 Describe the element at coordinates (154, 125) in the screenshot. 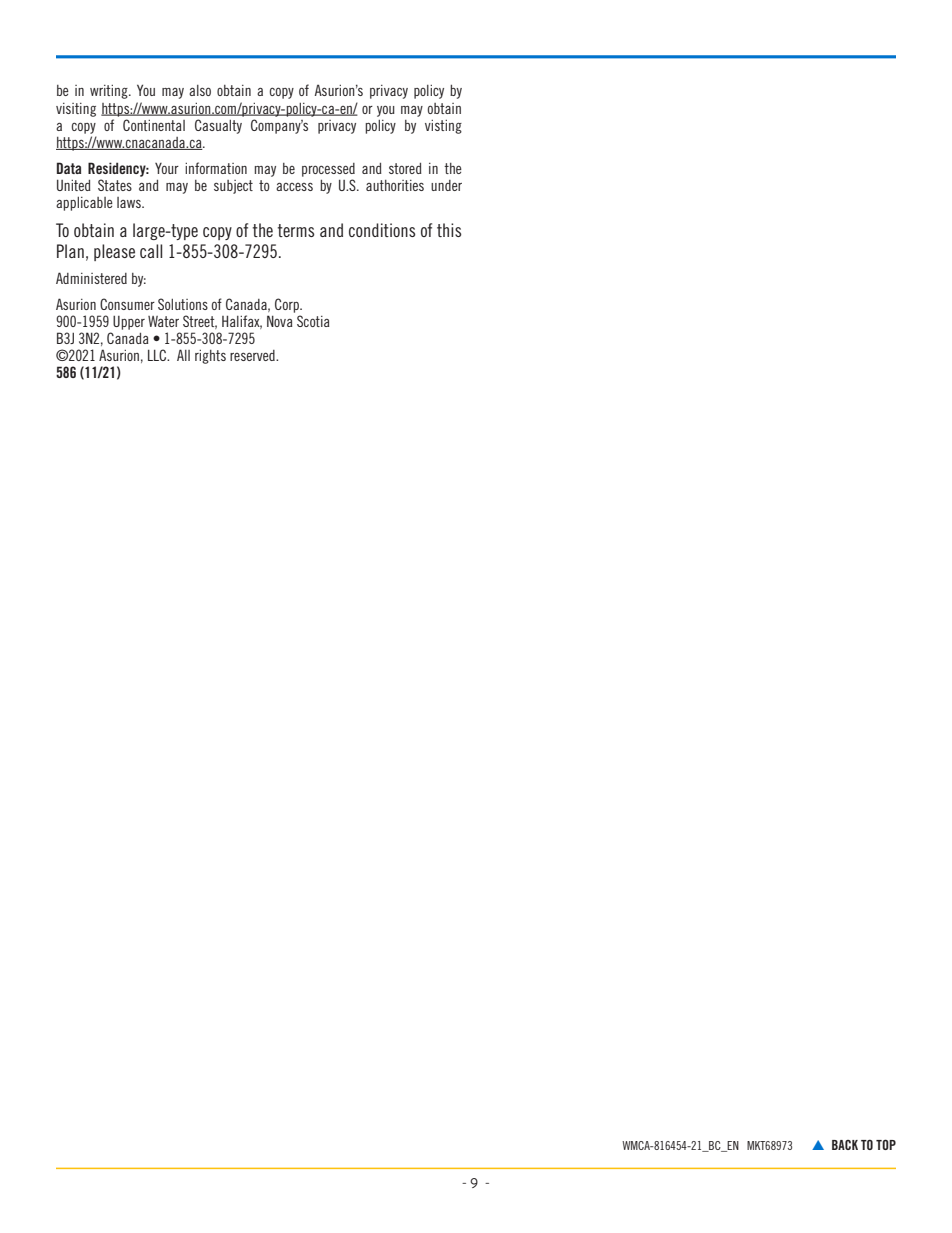

I see `Continental` at that location.
